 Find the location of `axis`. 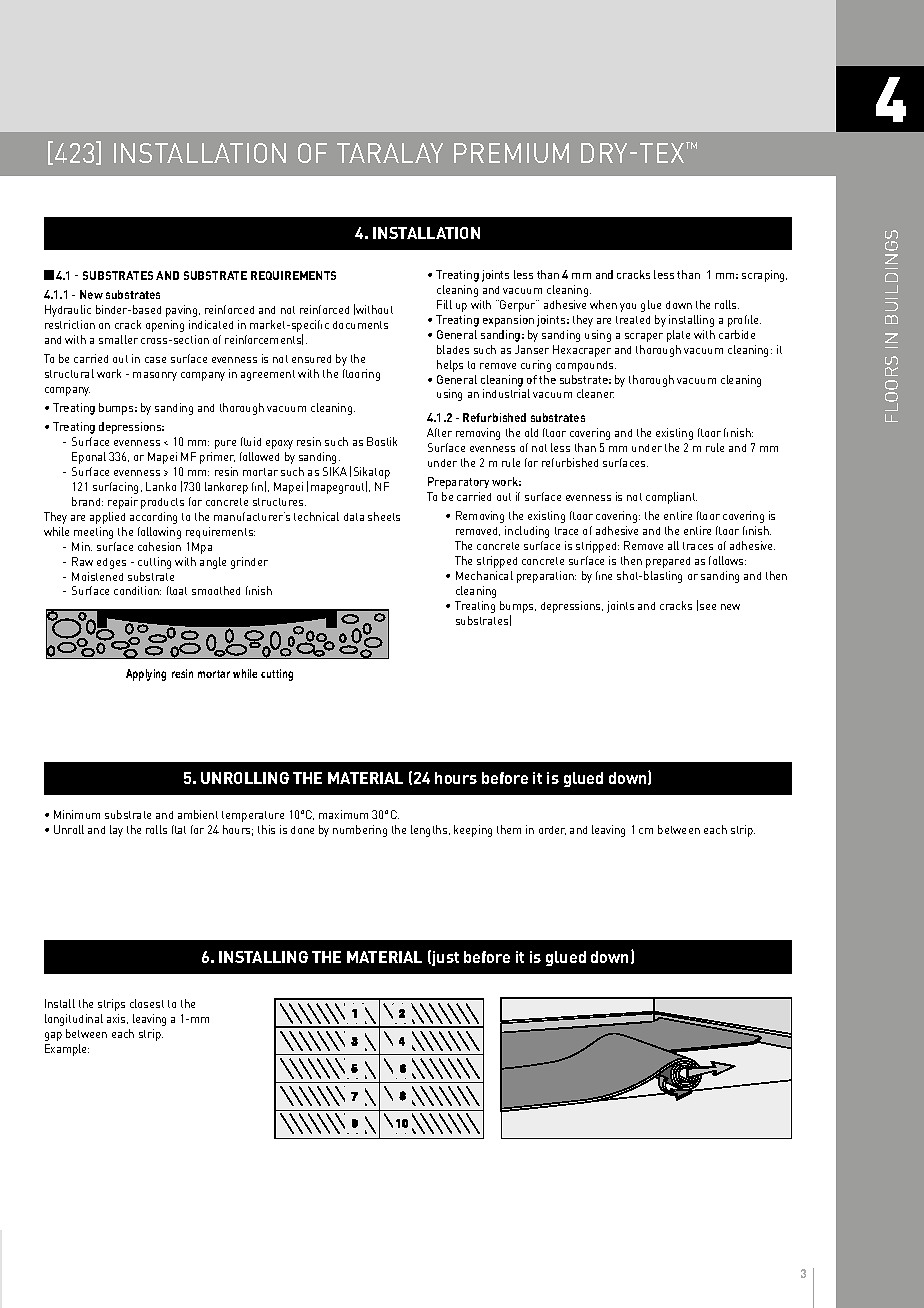

axis is located at coordinates (117, 1019).
